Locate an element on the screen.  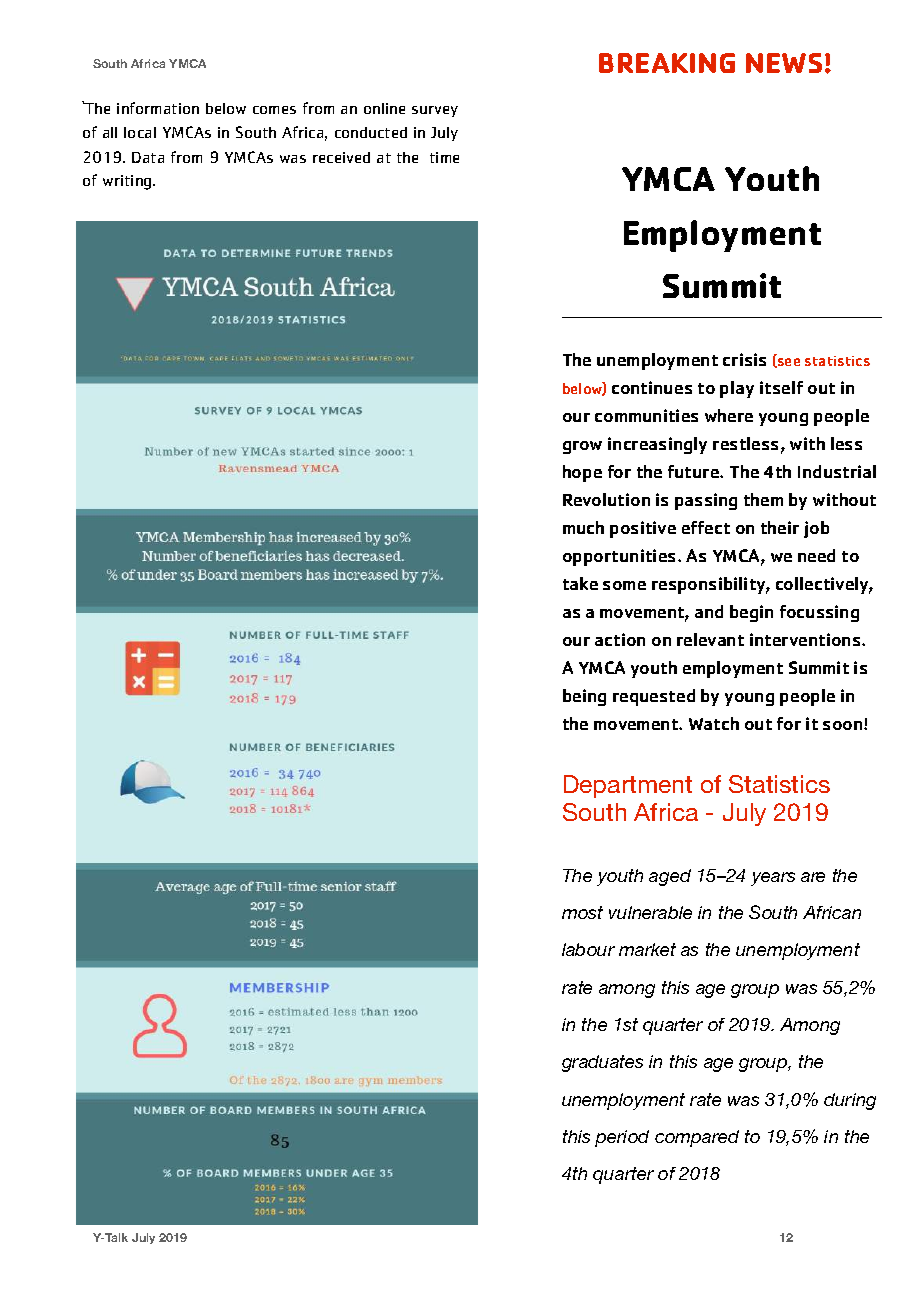
take is located at coordinates (580, 583).
